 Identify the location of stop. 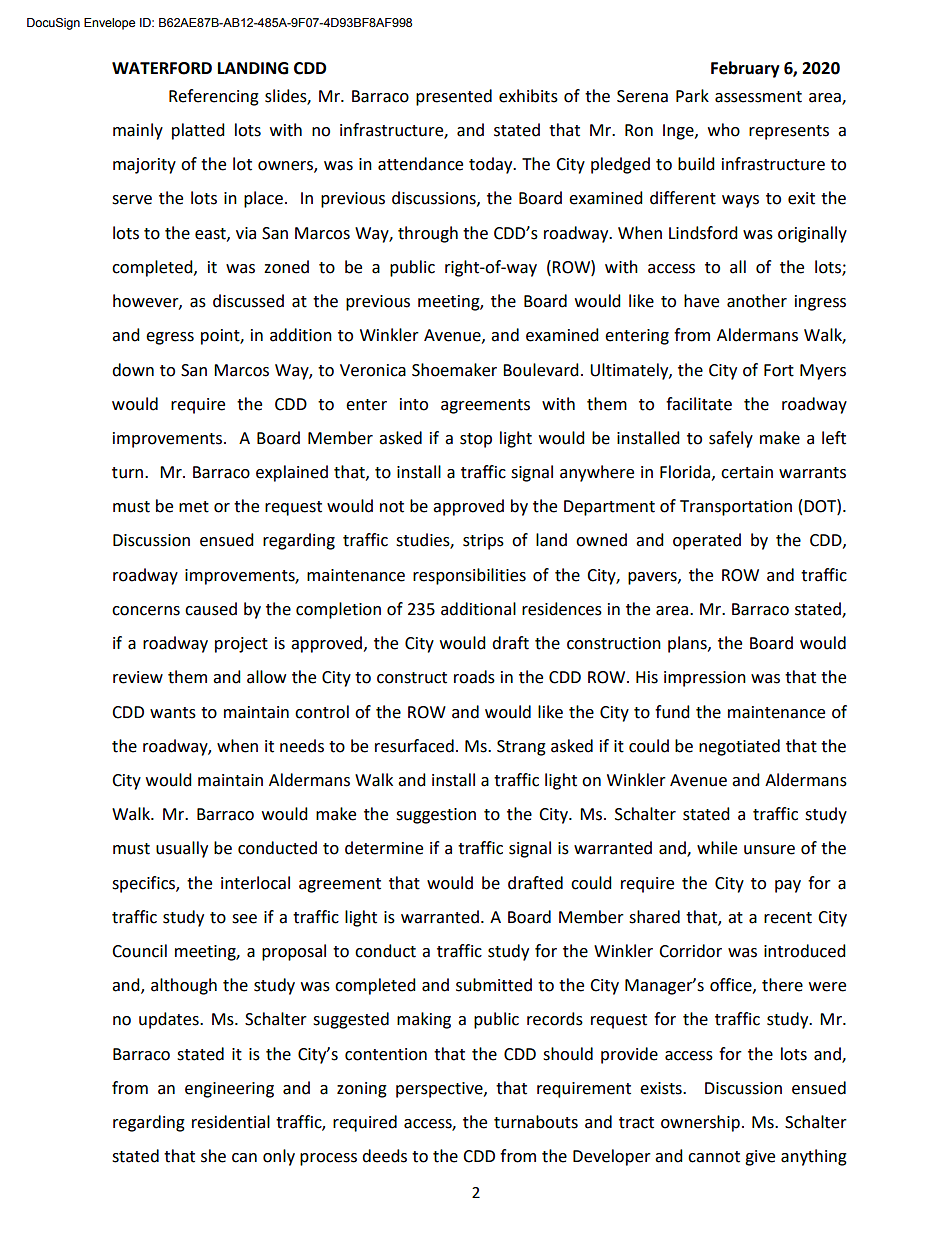
(476, 440).
